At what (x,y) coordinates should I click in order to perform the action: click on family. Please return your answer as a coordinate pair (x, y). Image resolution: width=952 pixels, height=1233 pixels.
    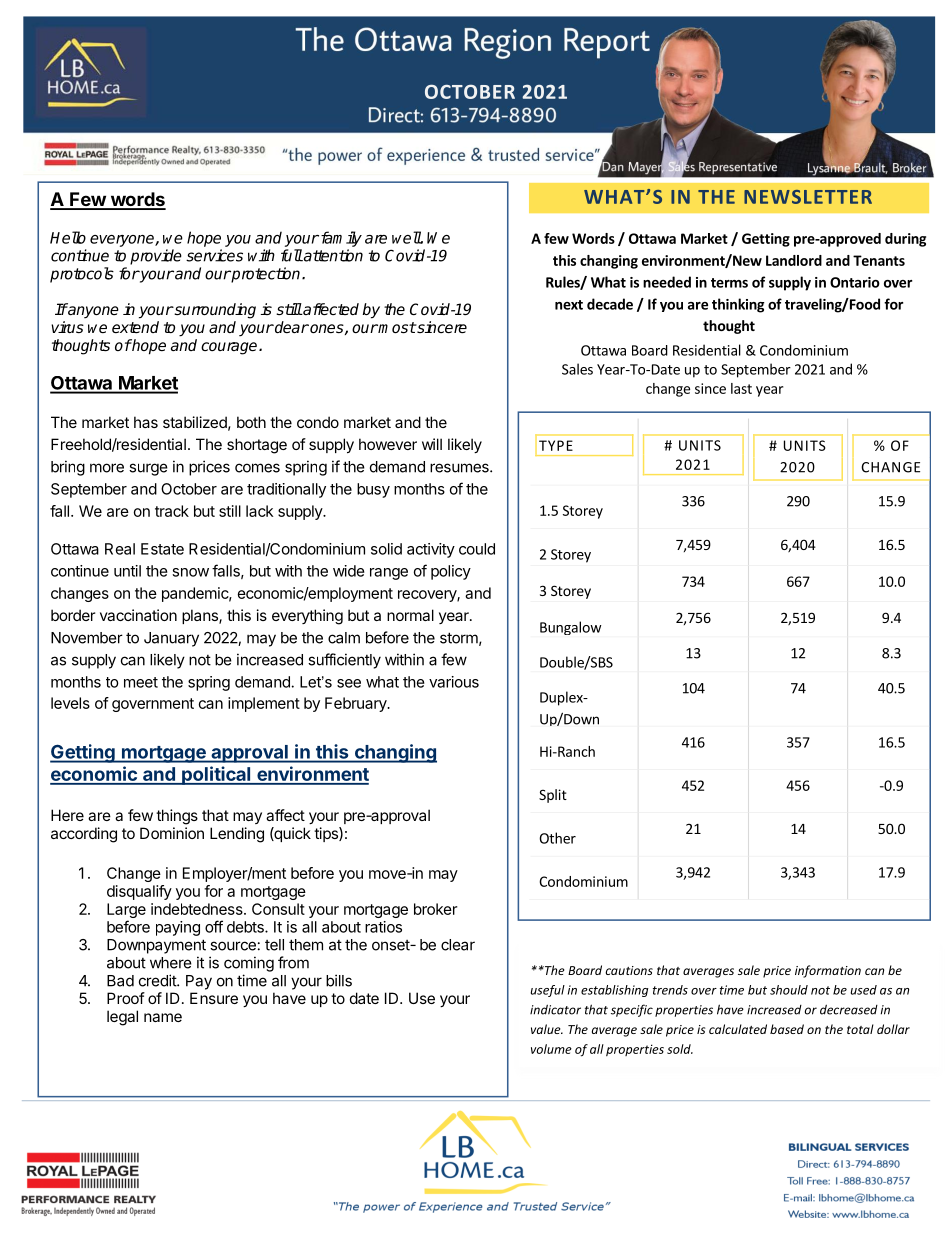
    Looking at the image, I should click on (340, 239).
